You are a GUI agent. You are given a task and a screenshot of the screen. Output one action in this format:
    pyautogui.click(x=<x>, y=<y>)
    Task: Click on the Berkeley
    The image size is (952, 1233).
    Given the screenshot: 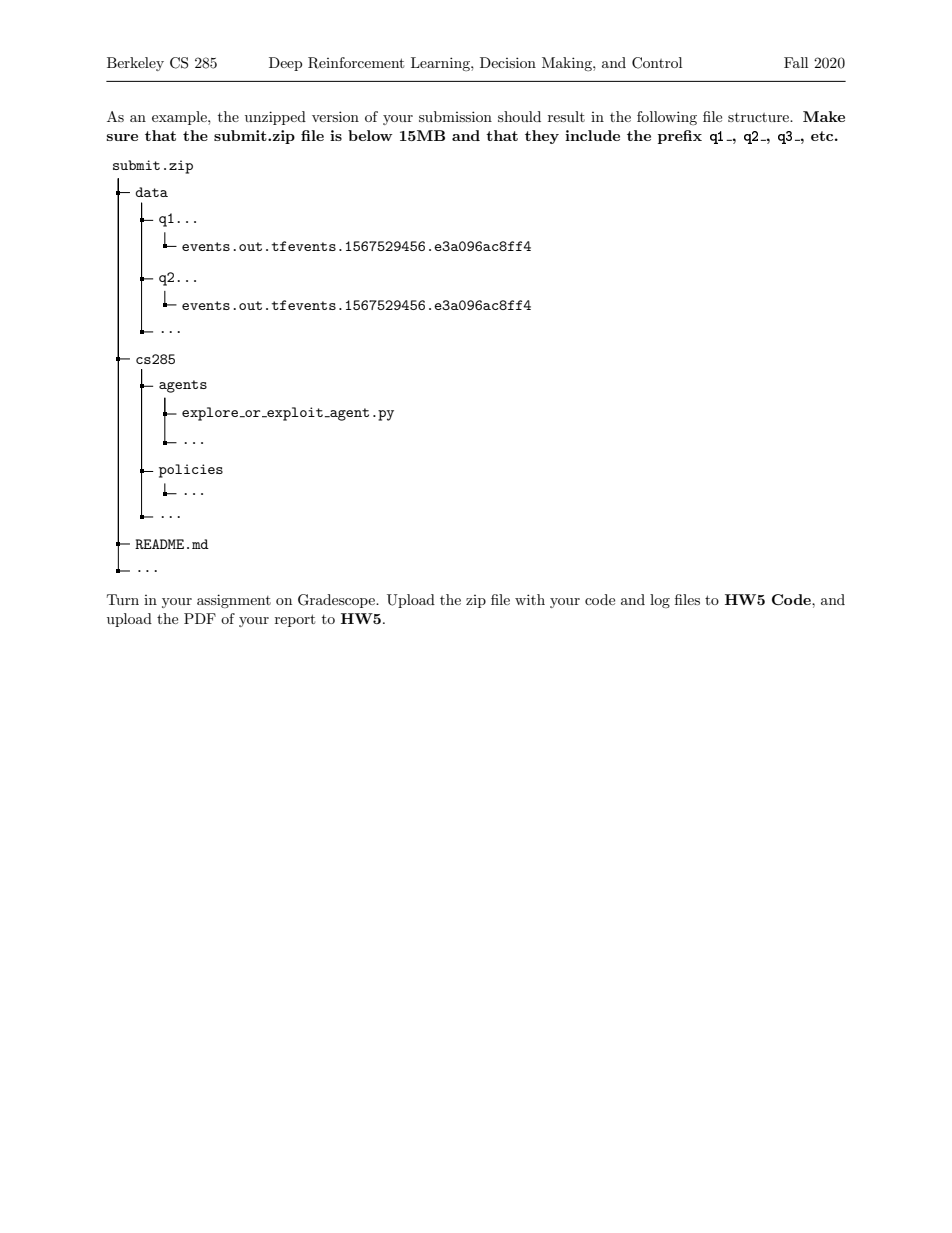 What is the action you would take?
    pyautogui.click(x=135, y=64)
